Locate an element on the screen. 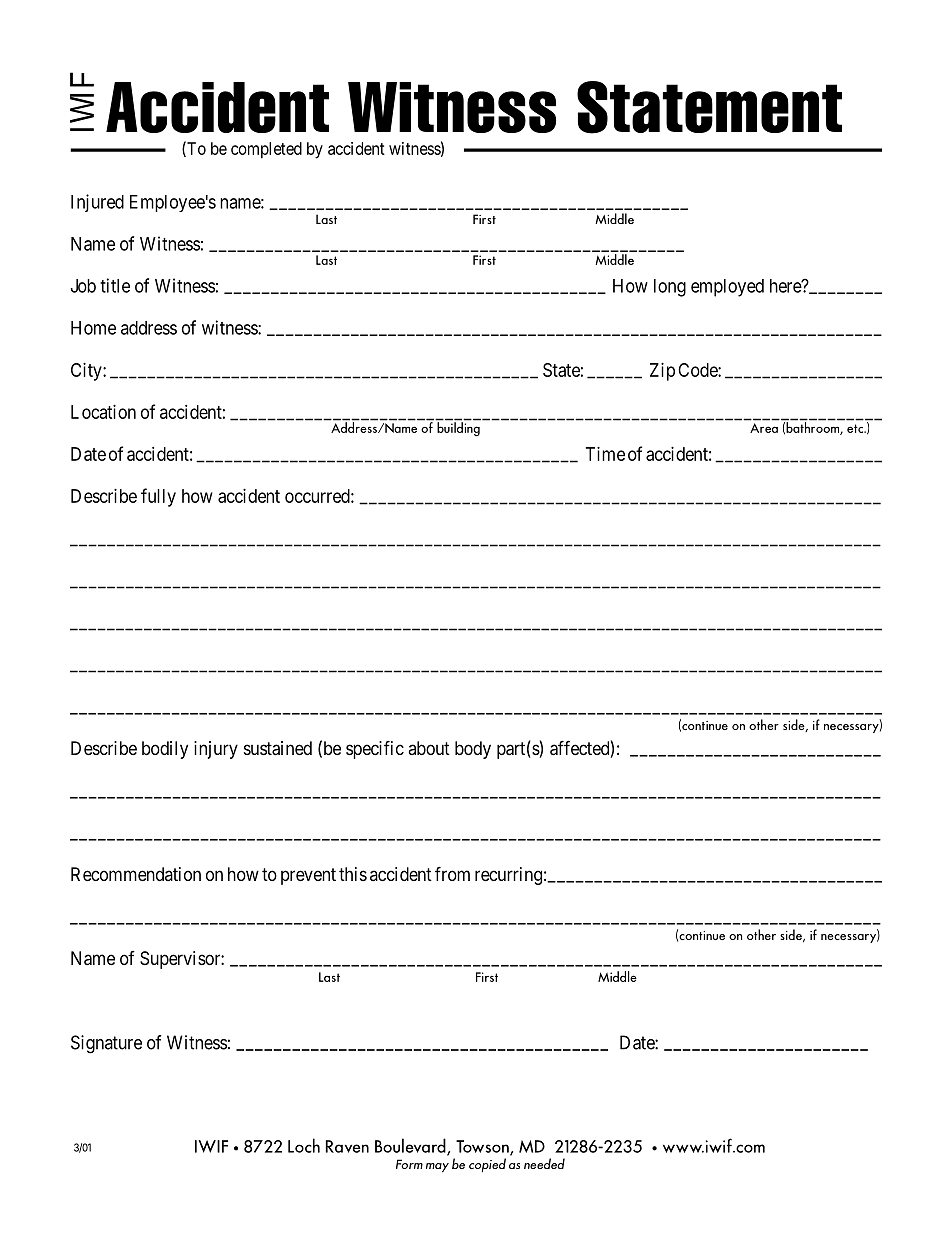 The height and width of the screenshot is (1233, 952). employed is located at coordinates (727, 288).
